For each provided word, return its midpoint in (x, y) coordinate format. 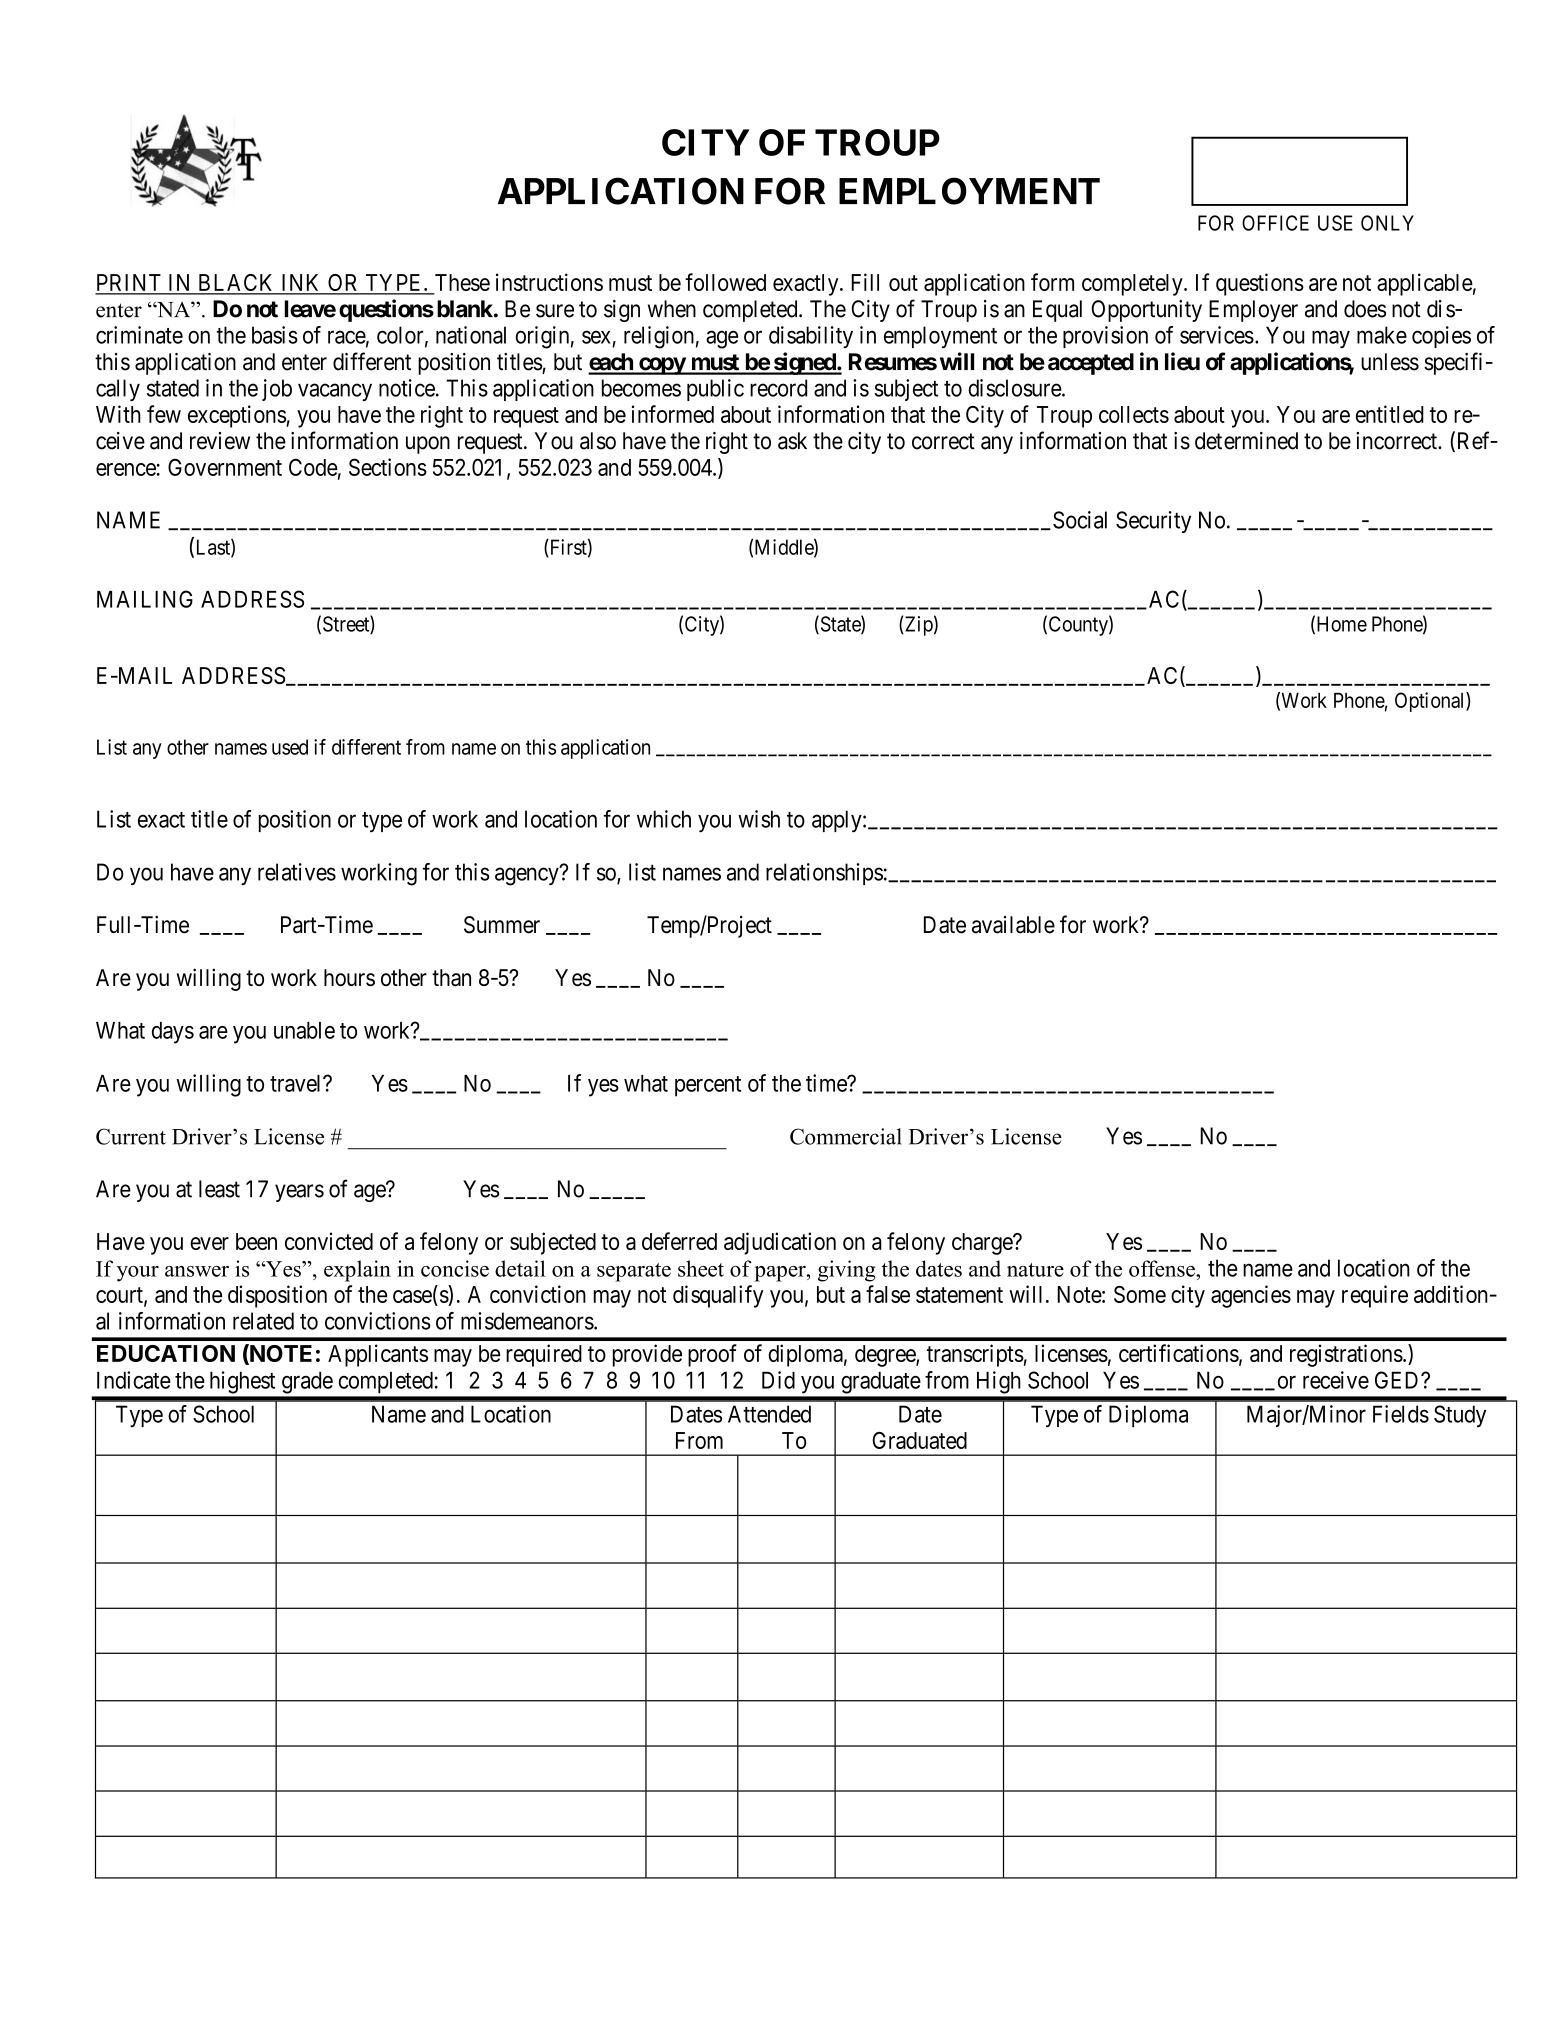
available (1013, 925)
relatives (297, 872)
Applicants (378, 1355)
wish (759, 819)
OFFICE (1275, 223)
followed (725, 282)
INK (301, 284)
